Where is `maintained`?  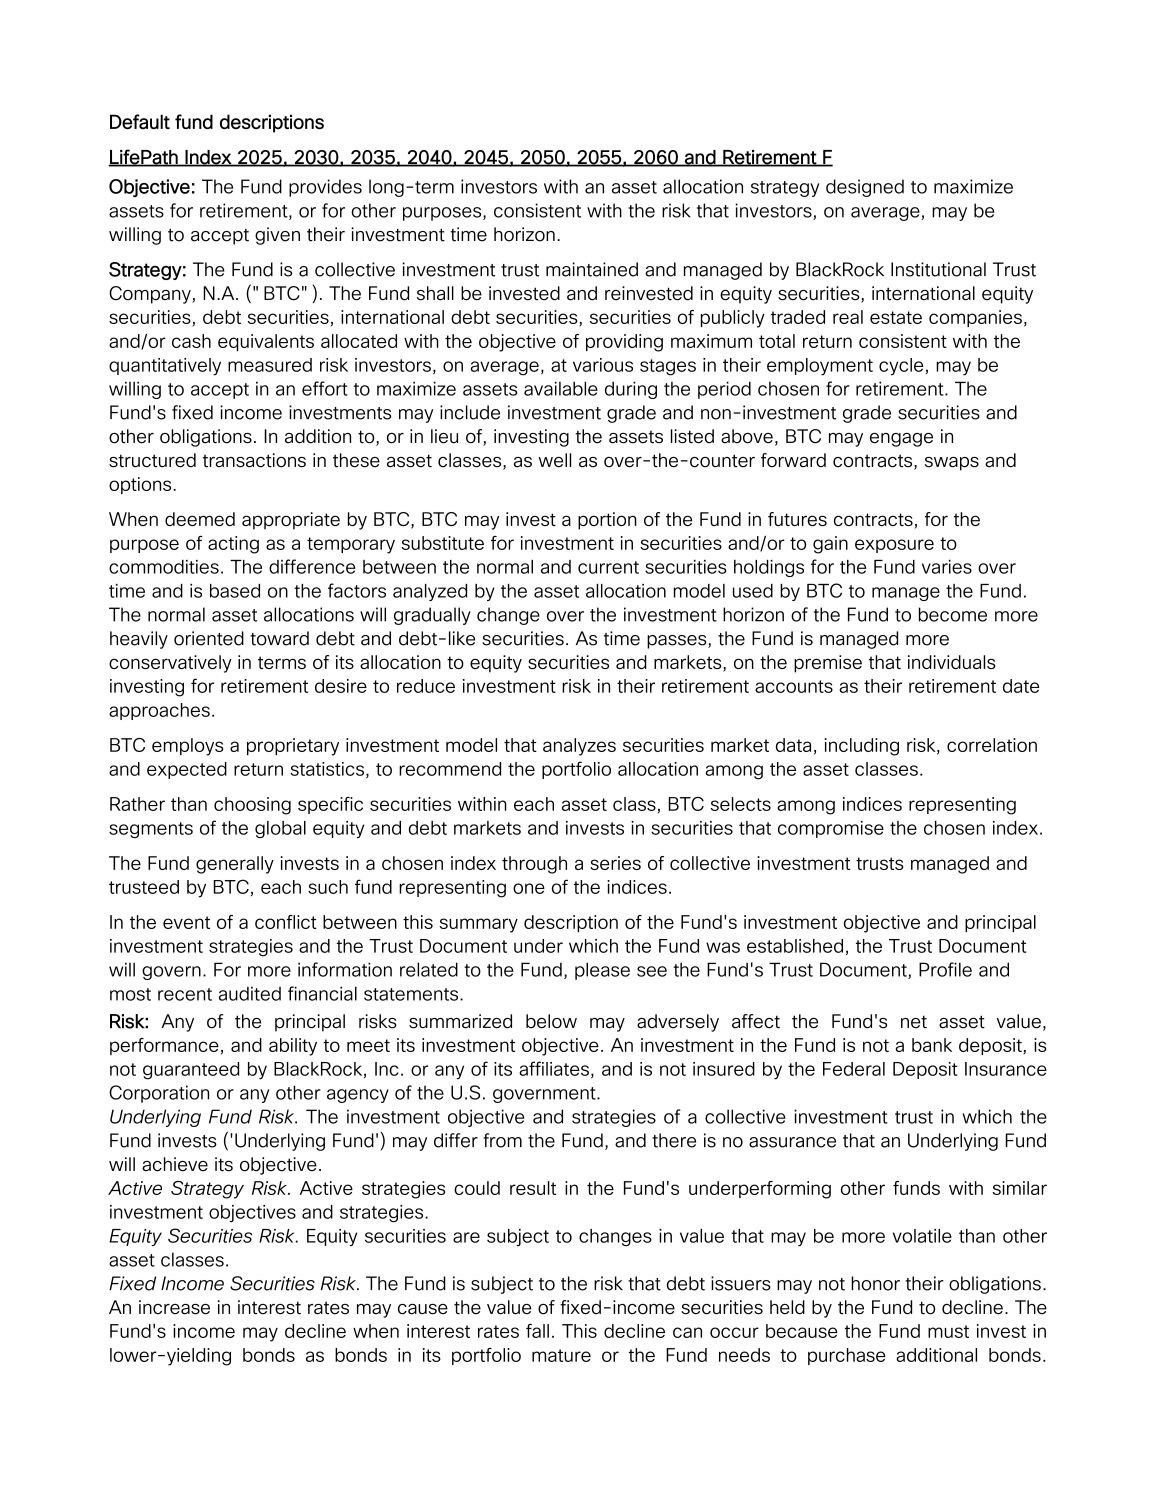 maintained is located at coordinates (592, 269).
